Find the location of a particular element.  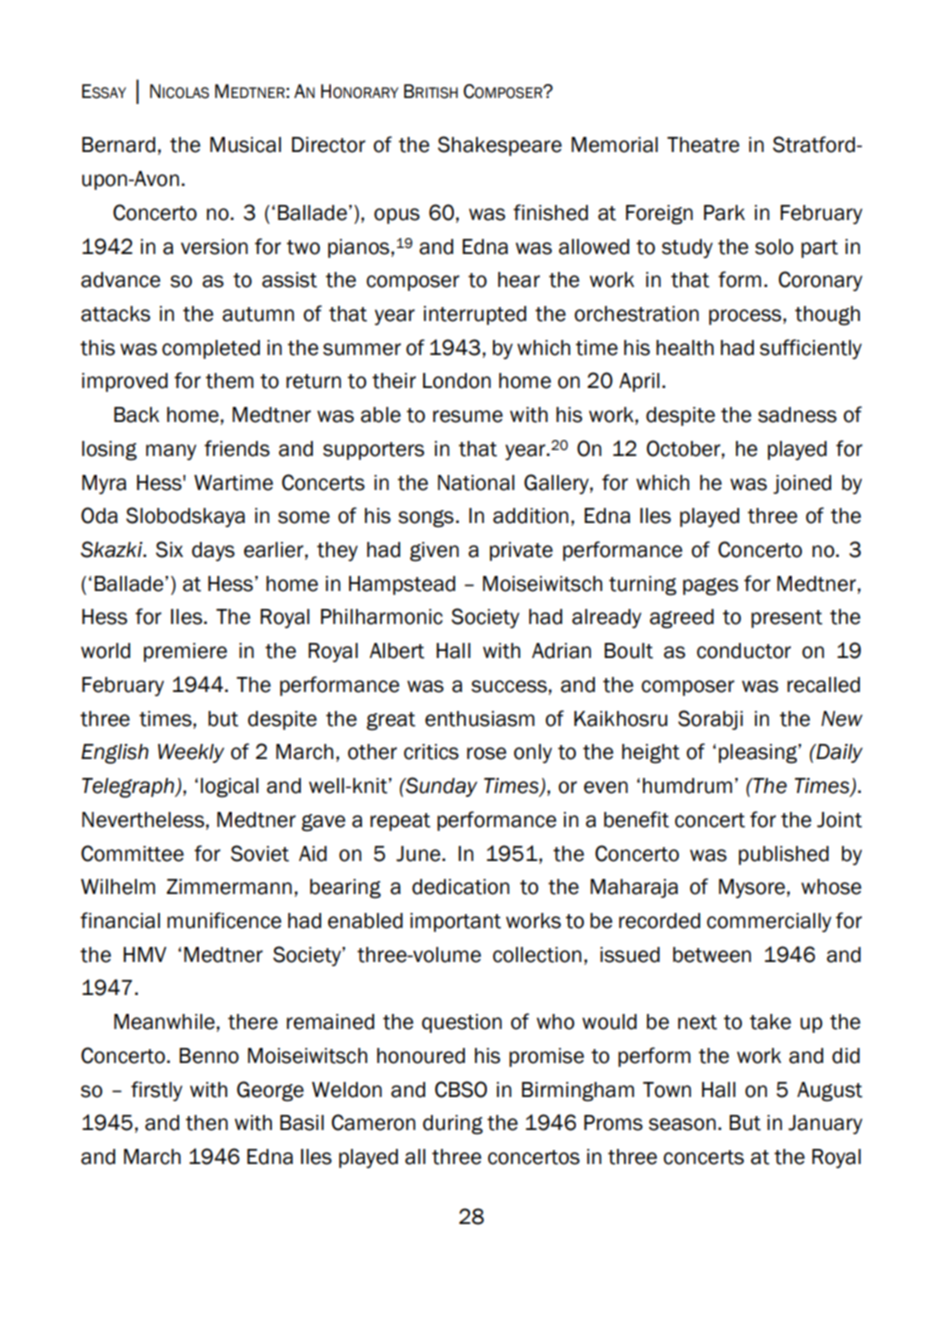

given is located at coordinates (434, 552).
